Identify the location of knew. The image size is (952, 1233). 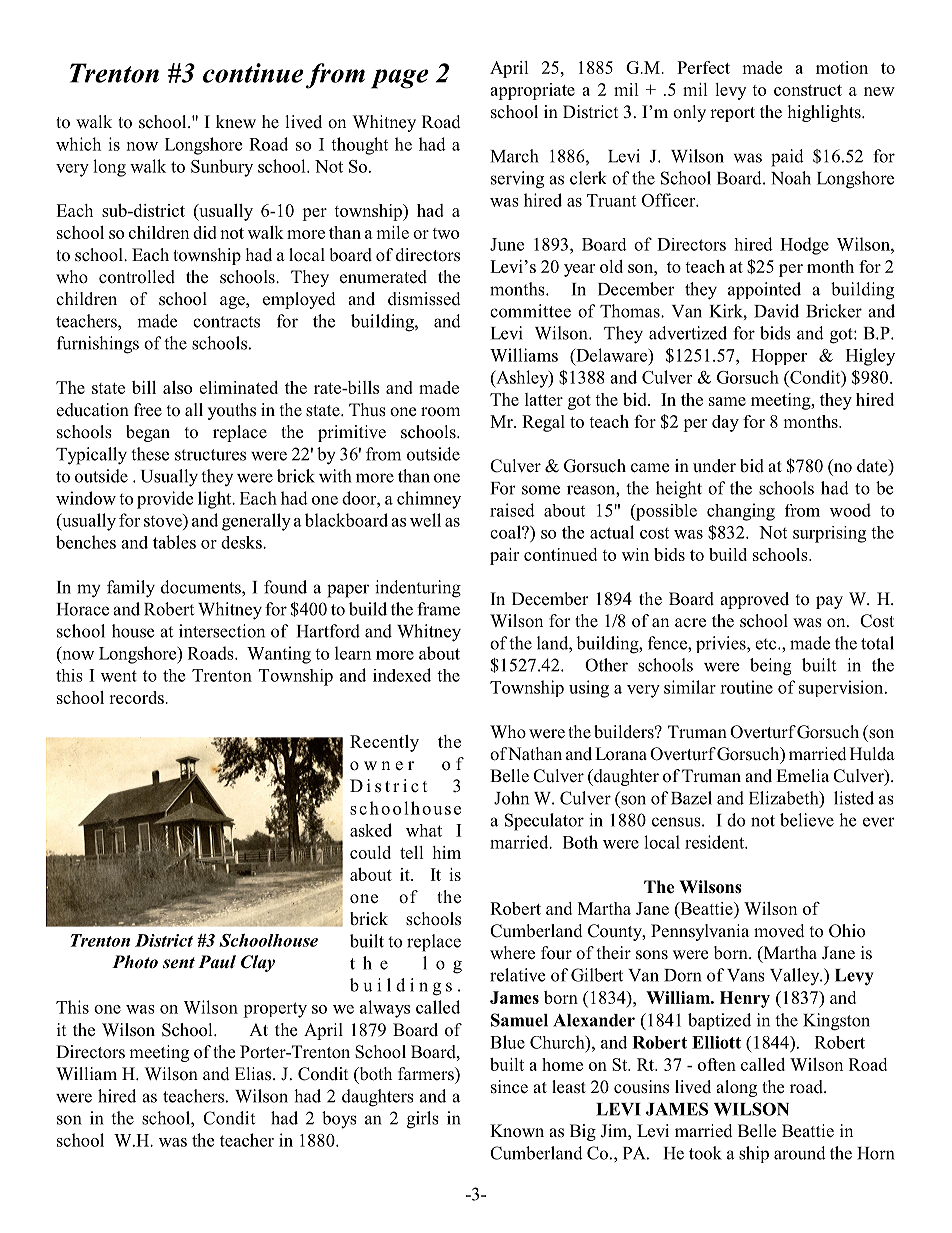
(236, 122).
